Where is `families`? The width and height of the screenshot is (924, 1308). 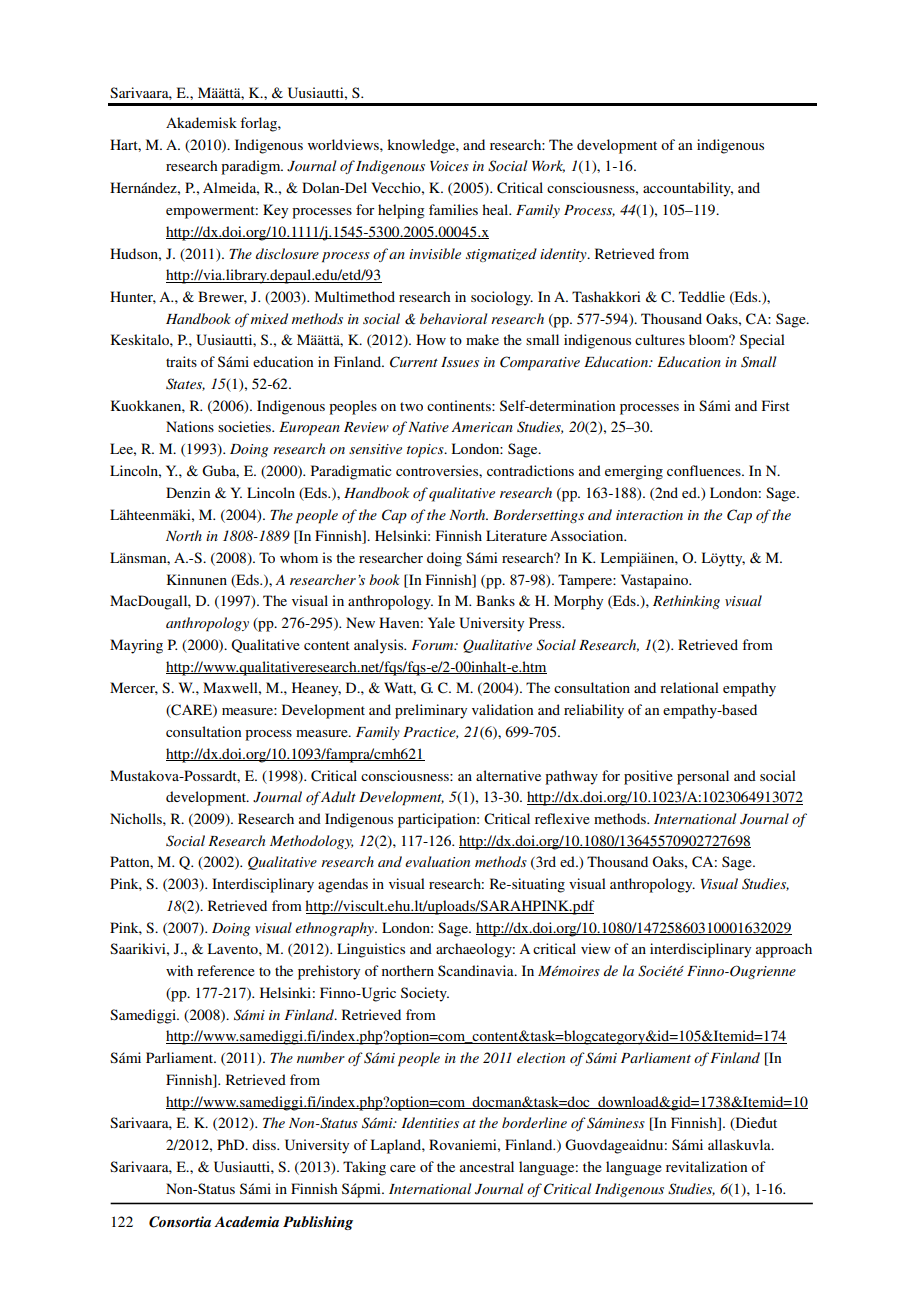
families is located at coordinates (453, 209).
